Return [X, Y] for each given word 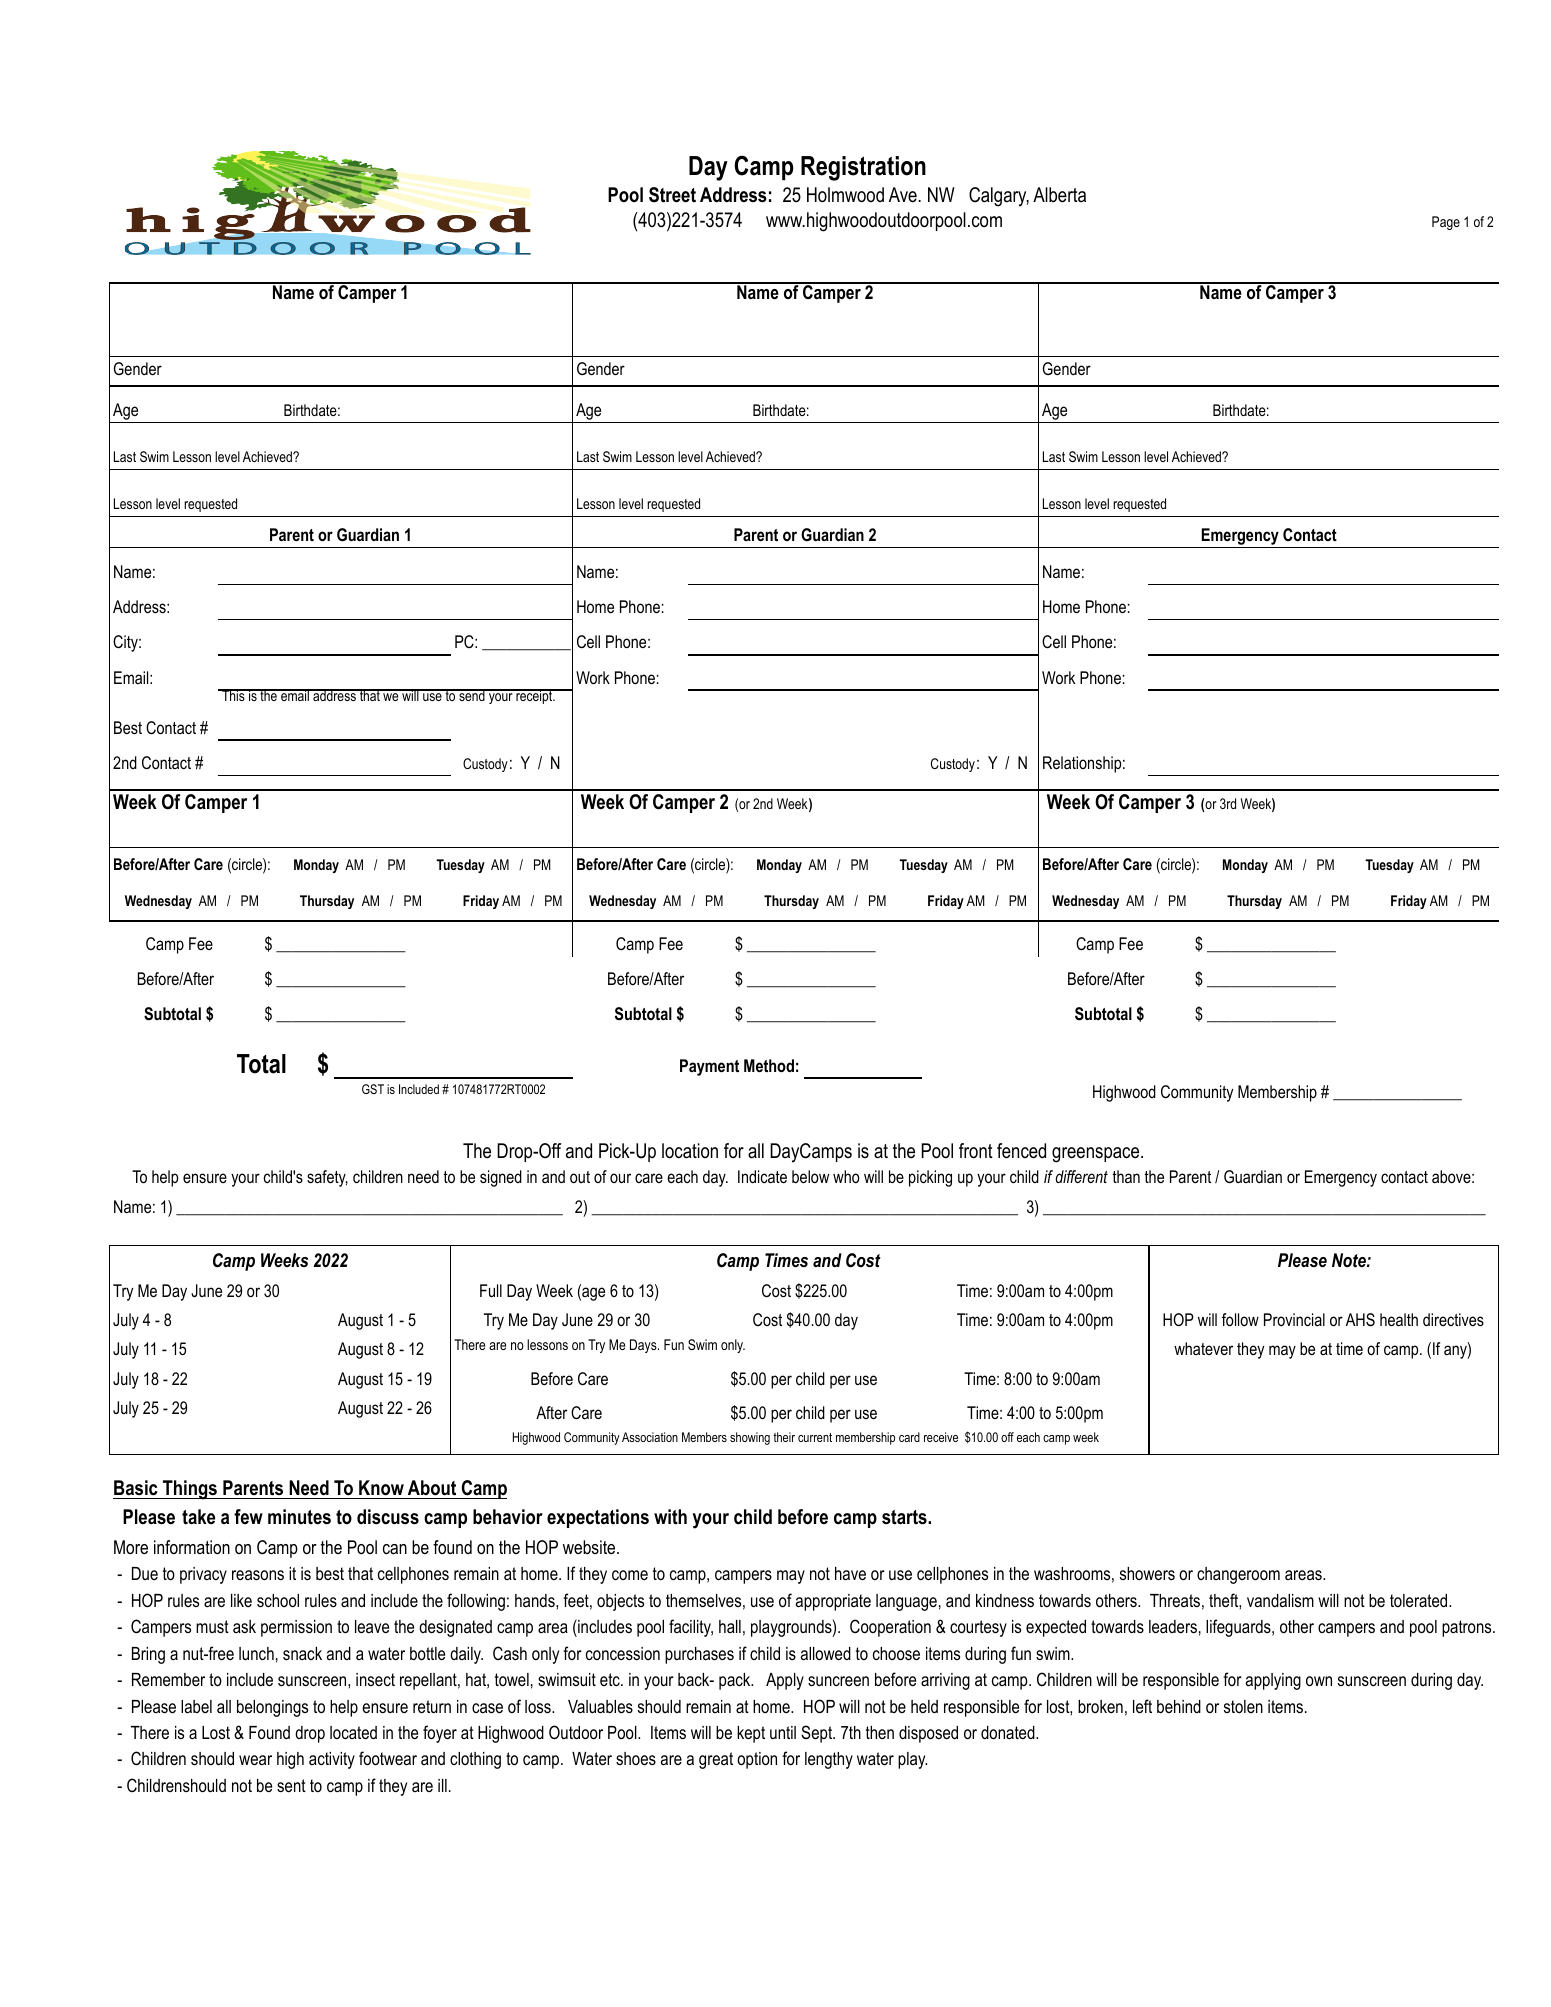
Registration [863, 168]
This [233, 695]
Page [1446, 223]
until [783, 1732]
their [784, 1437]
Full [491, 1290]
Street [672, 195]
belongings [272, 1708]
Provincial [1294, 1319]
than [1126, 1176]
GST [373, 1089]
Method [769, 1066]
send [472, 695]
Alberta [1059, 195]
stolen [1243, 1706]
